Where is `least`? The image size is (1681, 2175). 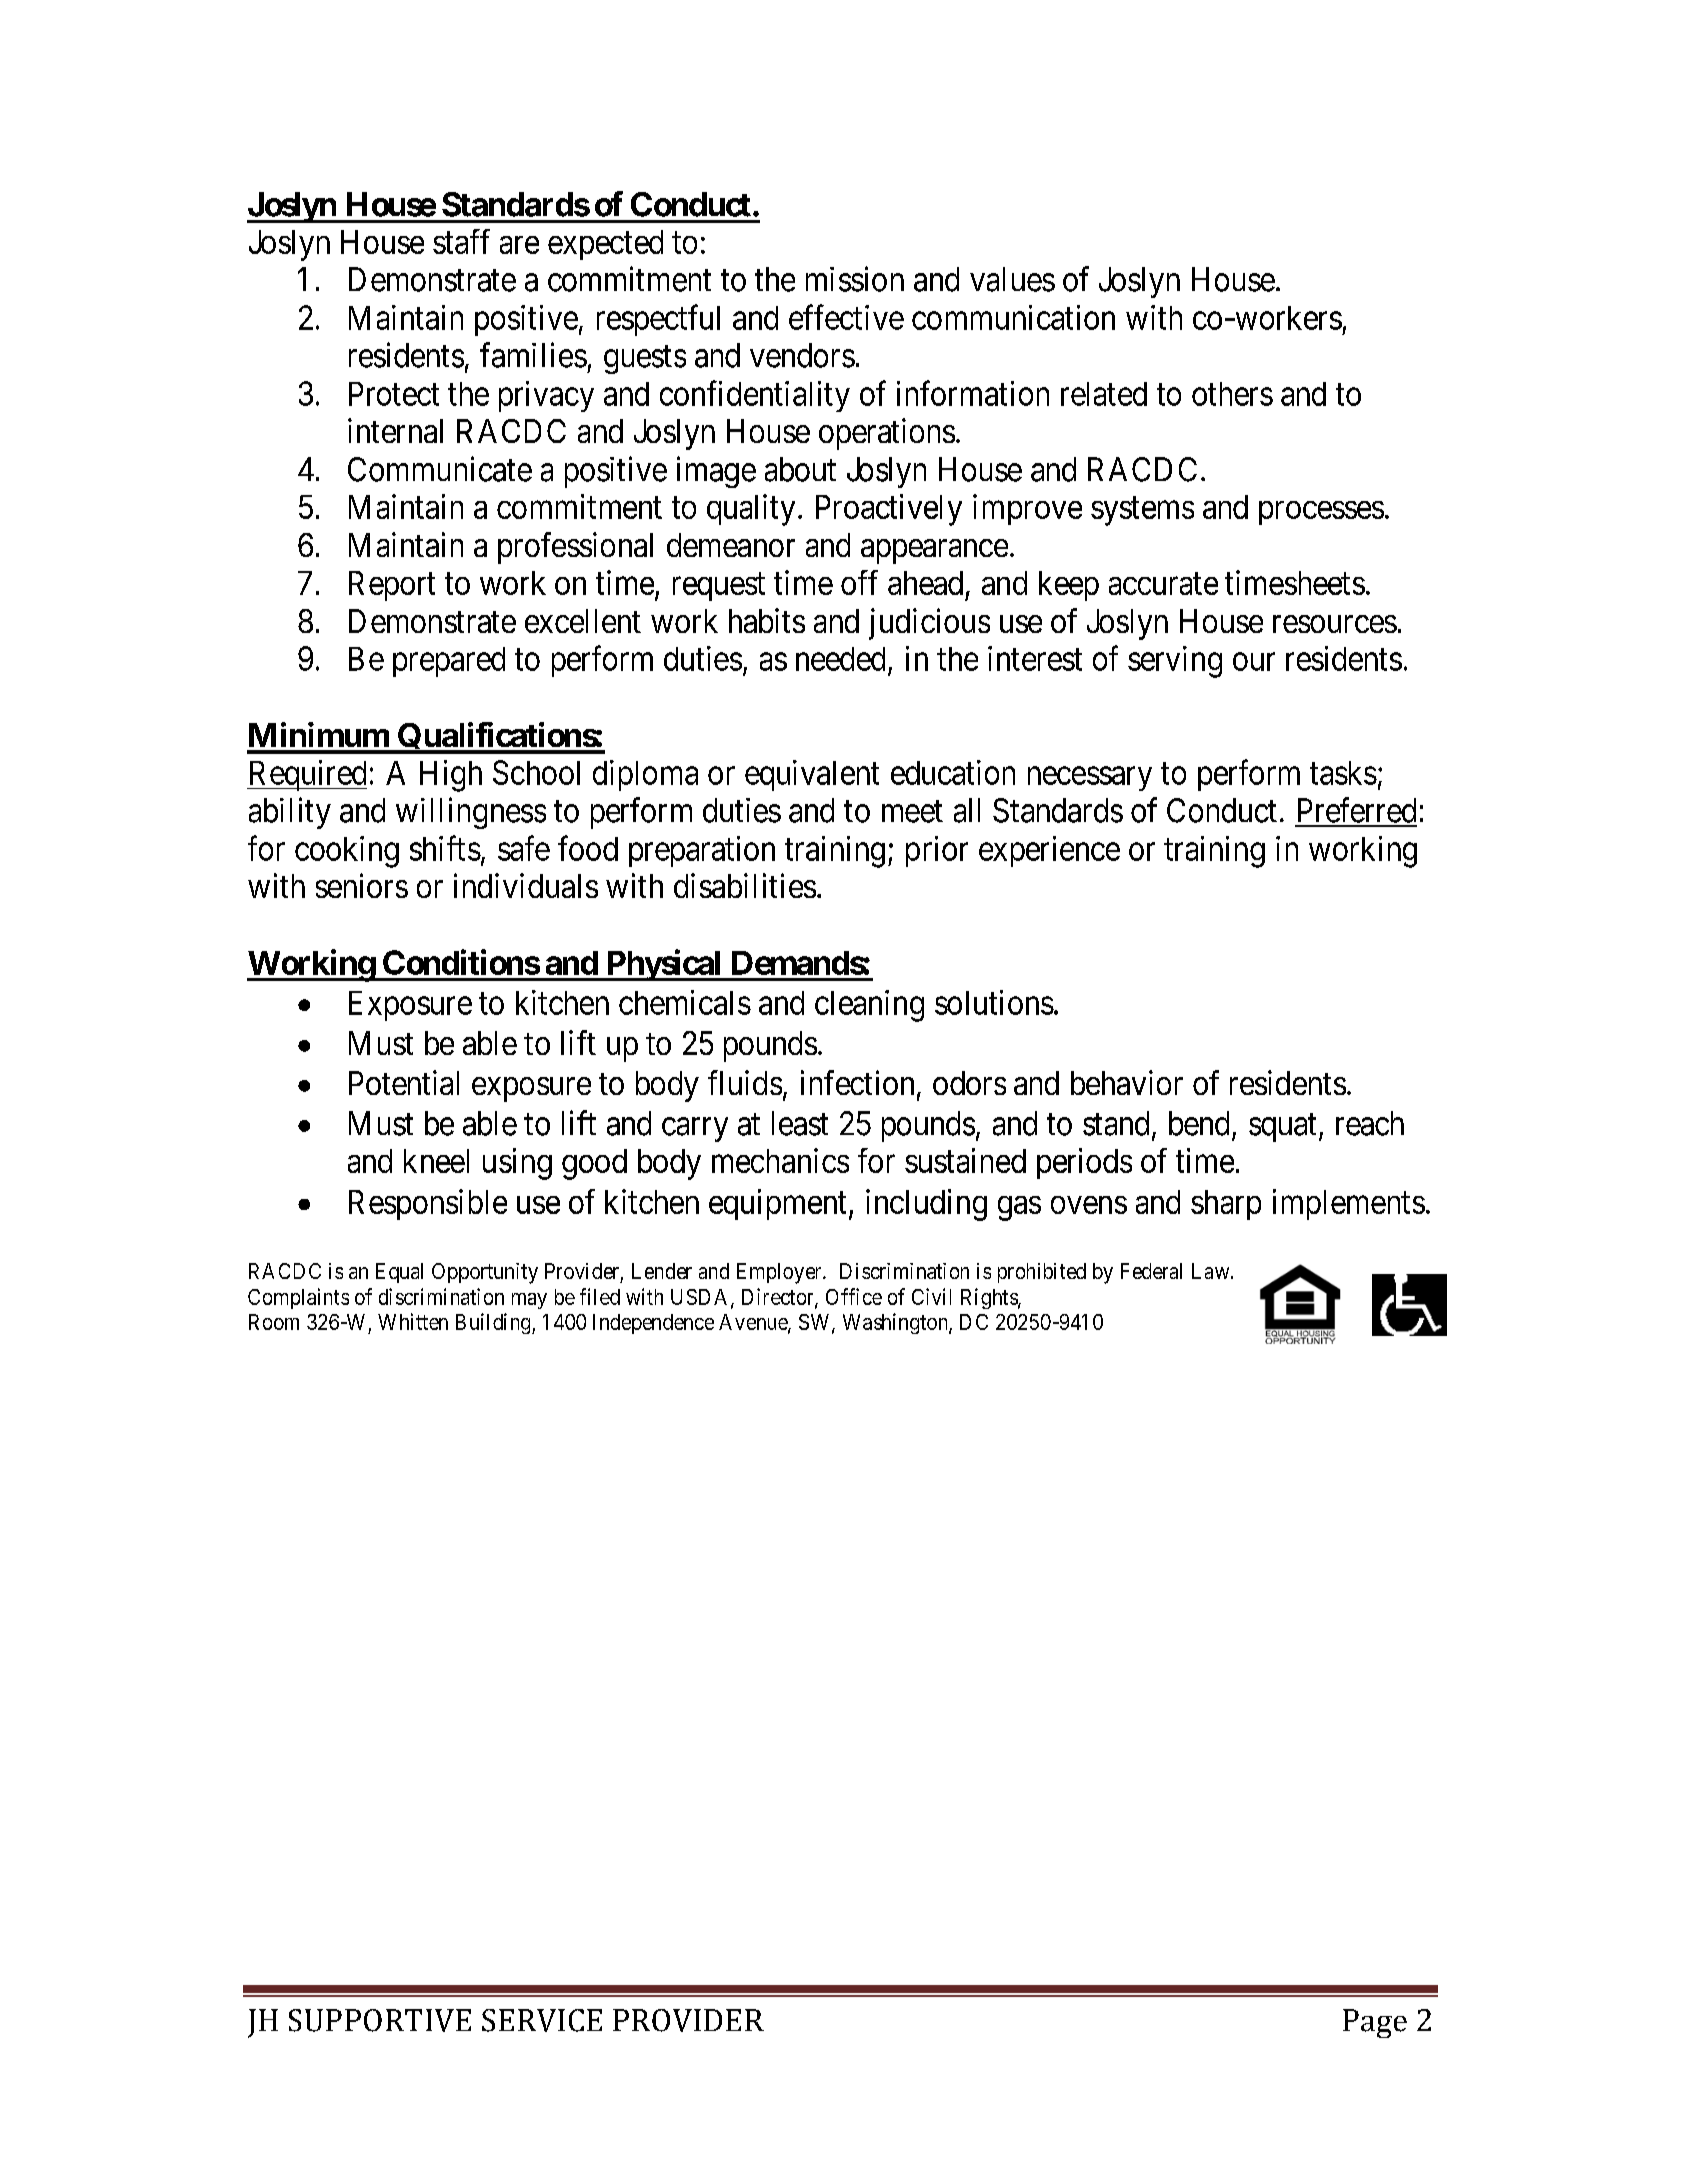
least is located at coordinates (800, 1123).
